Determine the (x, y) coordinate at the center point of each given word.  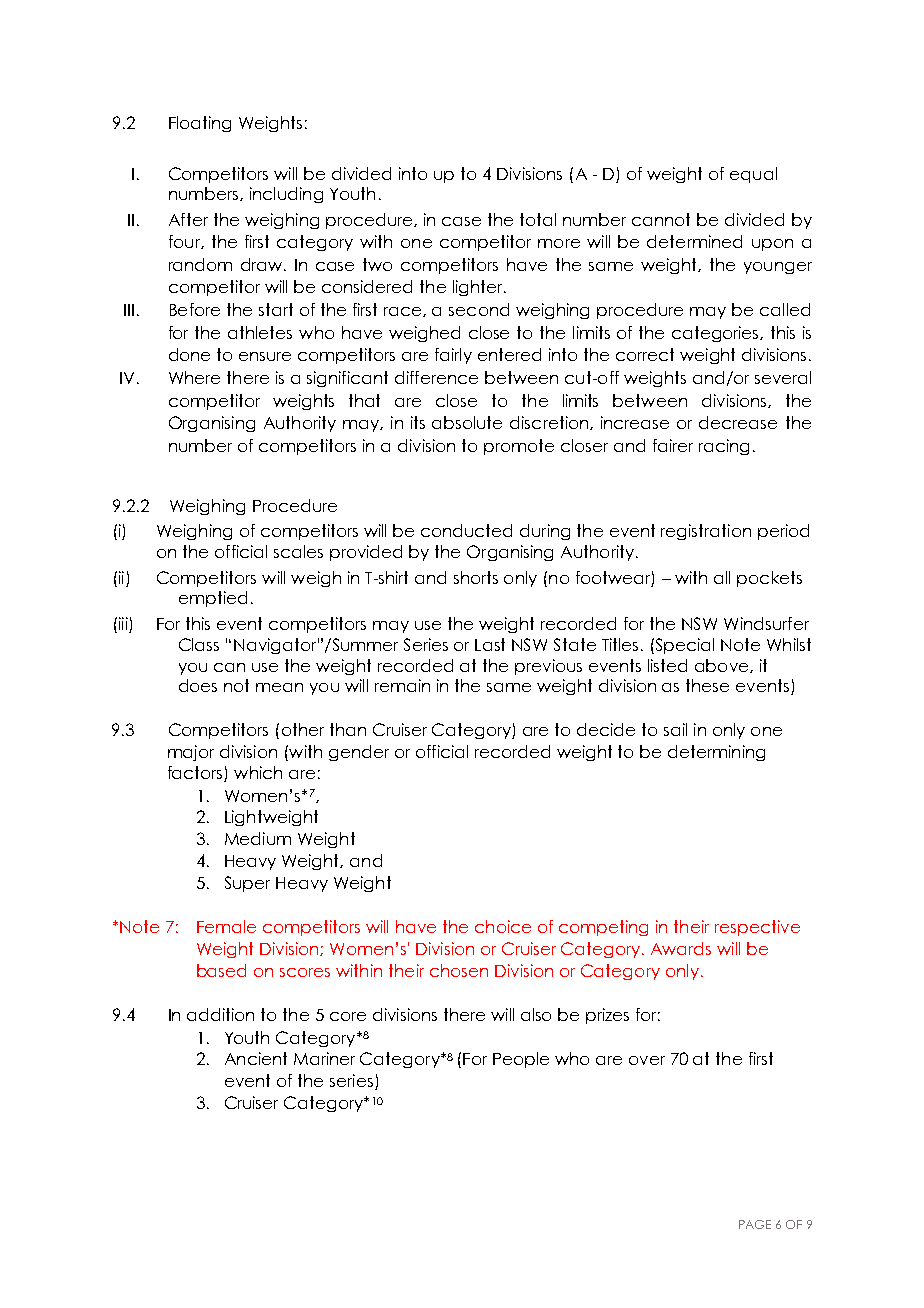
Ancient (256, 1058)
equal (753, 175)
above (723, 666)
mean (279, 687)
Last (490, 644)
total (538, 219)
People (521, 1060)
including (286, 195)
